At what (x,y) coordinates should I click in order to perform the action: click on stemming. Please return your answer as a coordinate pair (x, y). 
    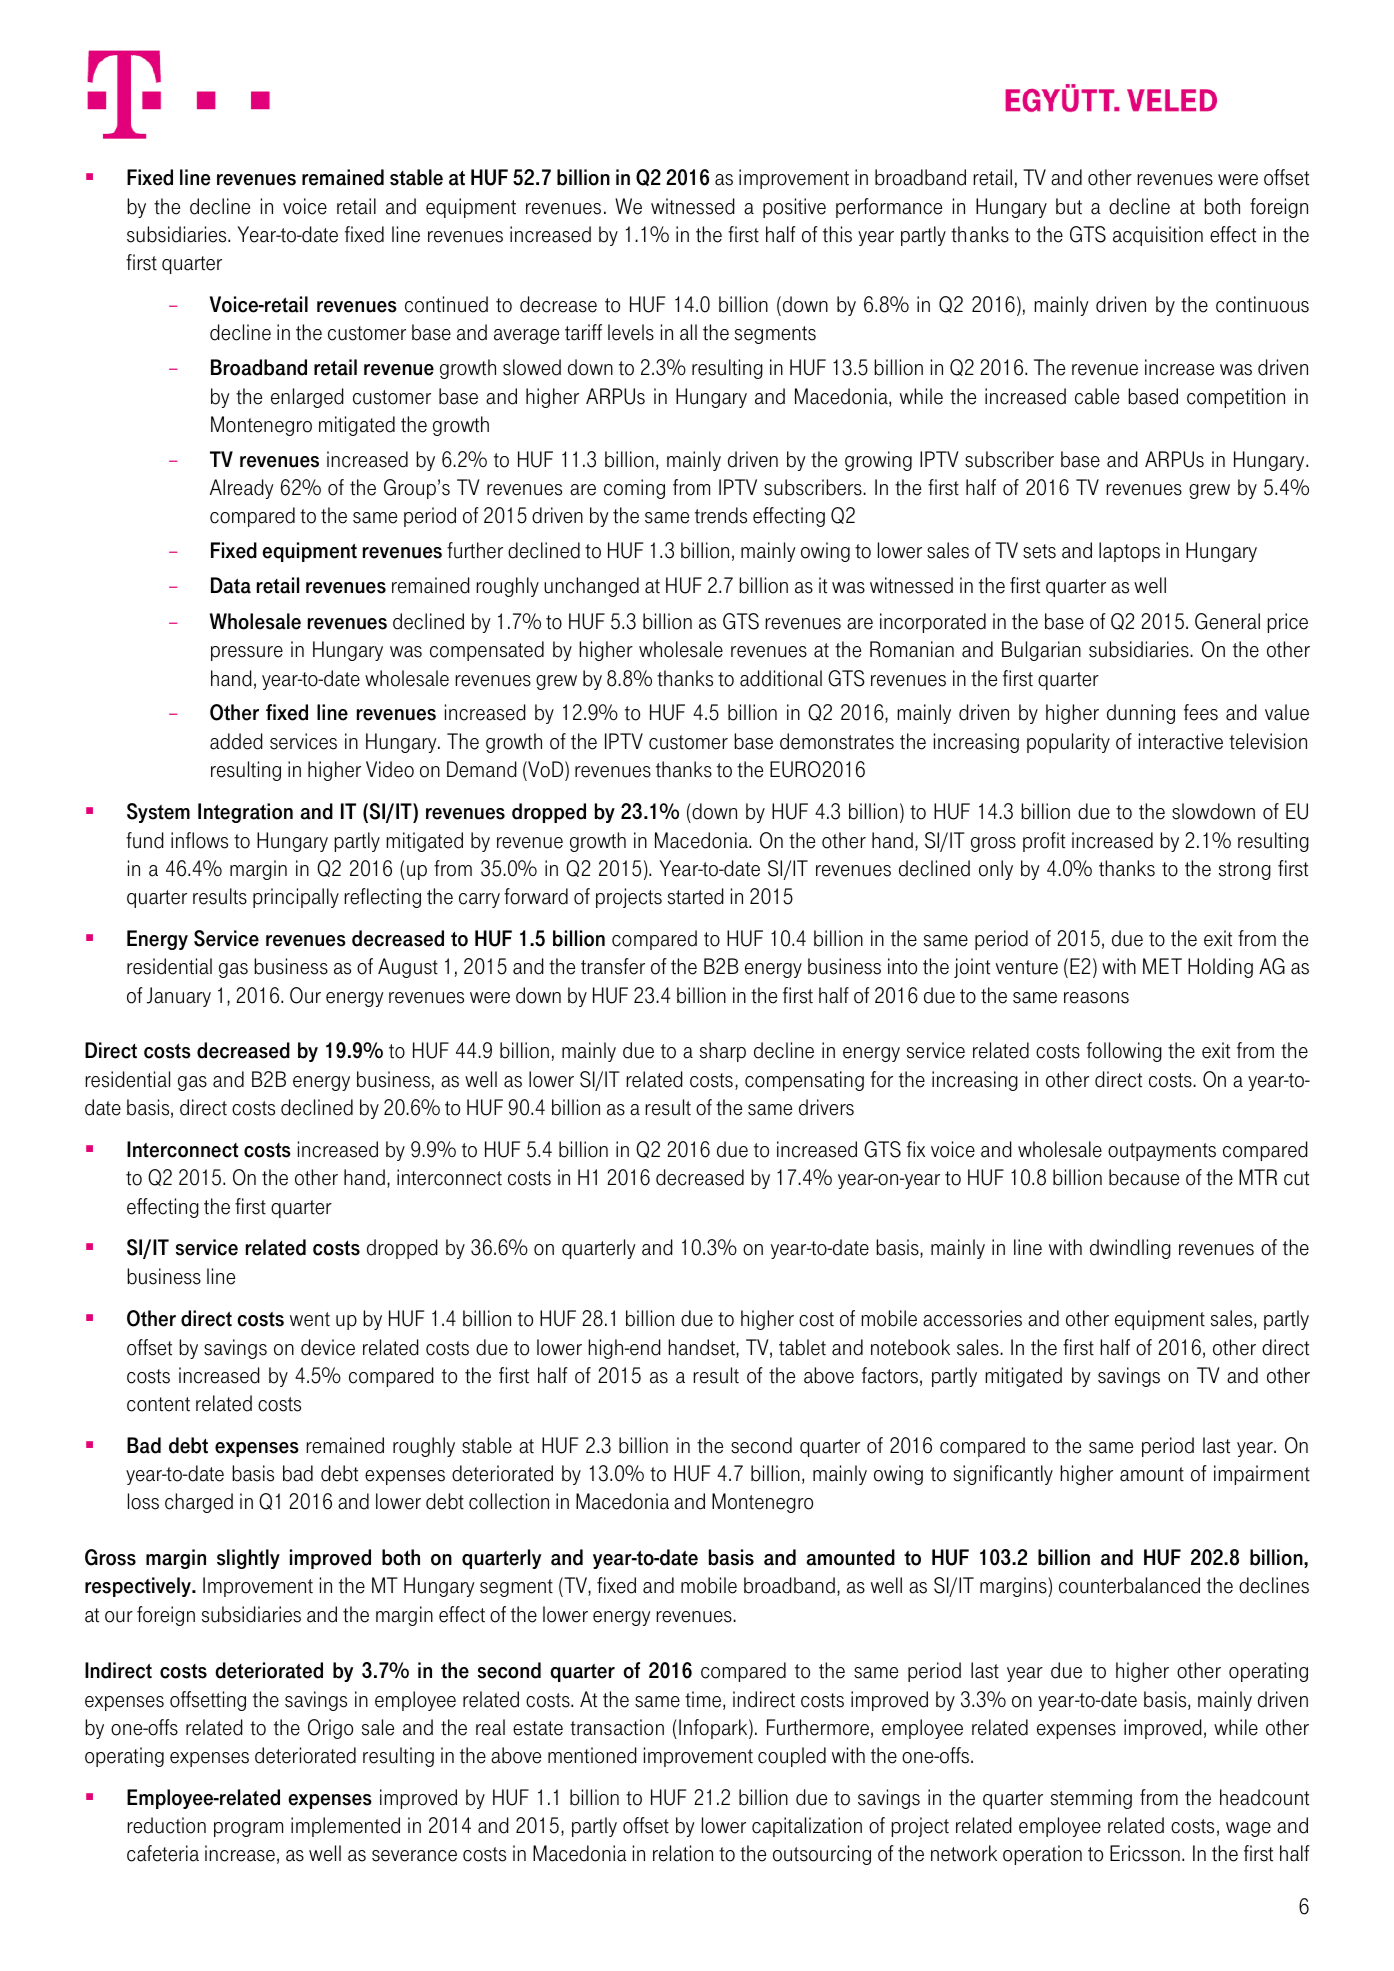
    Looking at the image, I should click on (1091, 1799).
